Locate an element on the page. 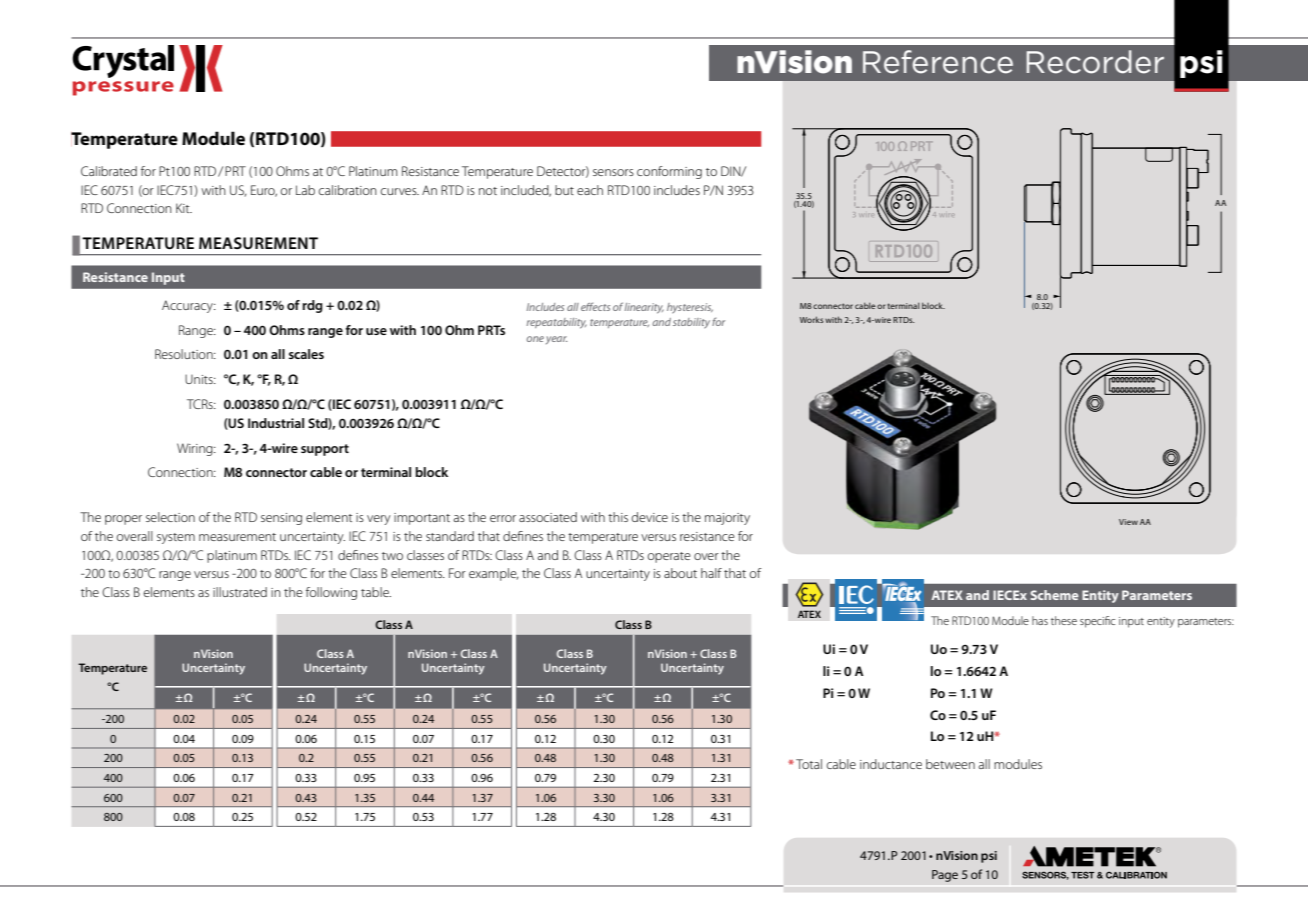 The image size is (1308, 924). effects is located at coordinates (595, 306).
